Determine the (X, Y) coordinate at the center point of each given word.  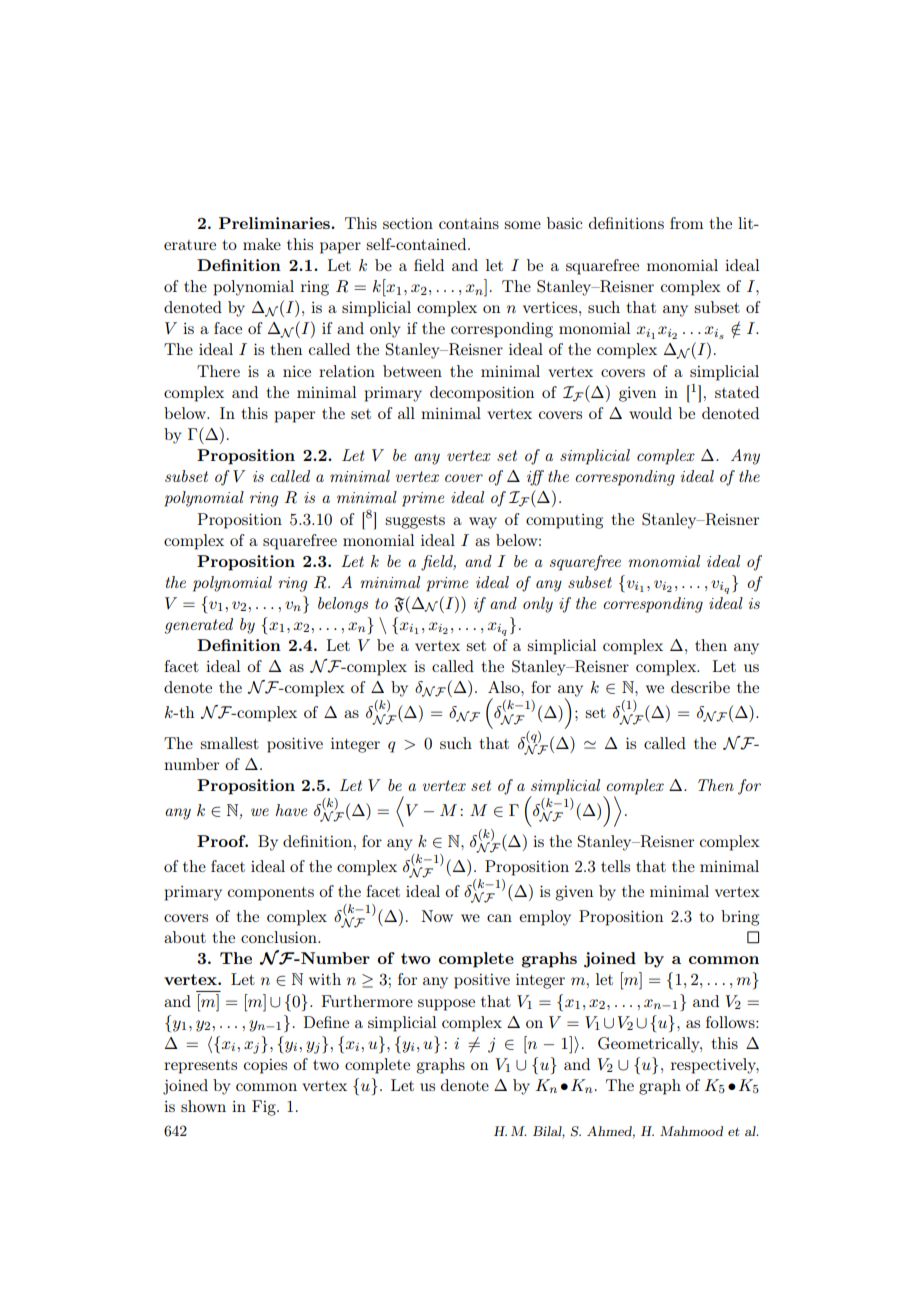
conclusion (280, 937)
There (218, 371)
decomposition (482, 394)
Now (437, 916)
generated (199, 626)
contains (469, 223)
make (262, 244)
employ (545, 918)
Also (505, 687)
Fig (265, 1108)
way (483, 523)
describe (700, 687)
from (686, 223)
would (650, 413)
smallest (229, 743)
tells (615, 866)
